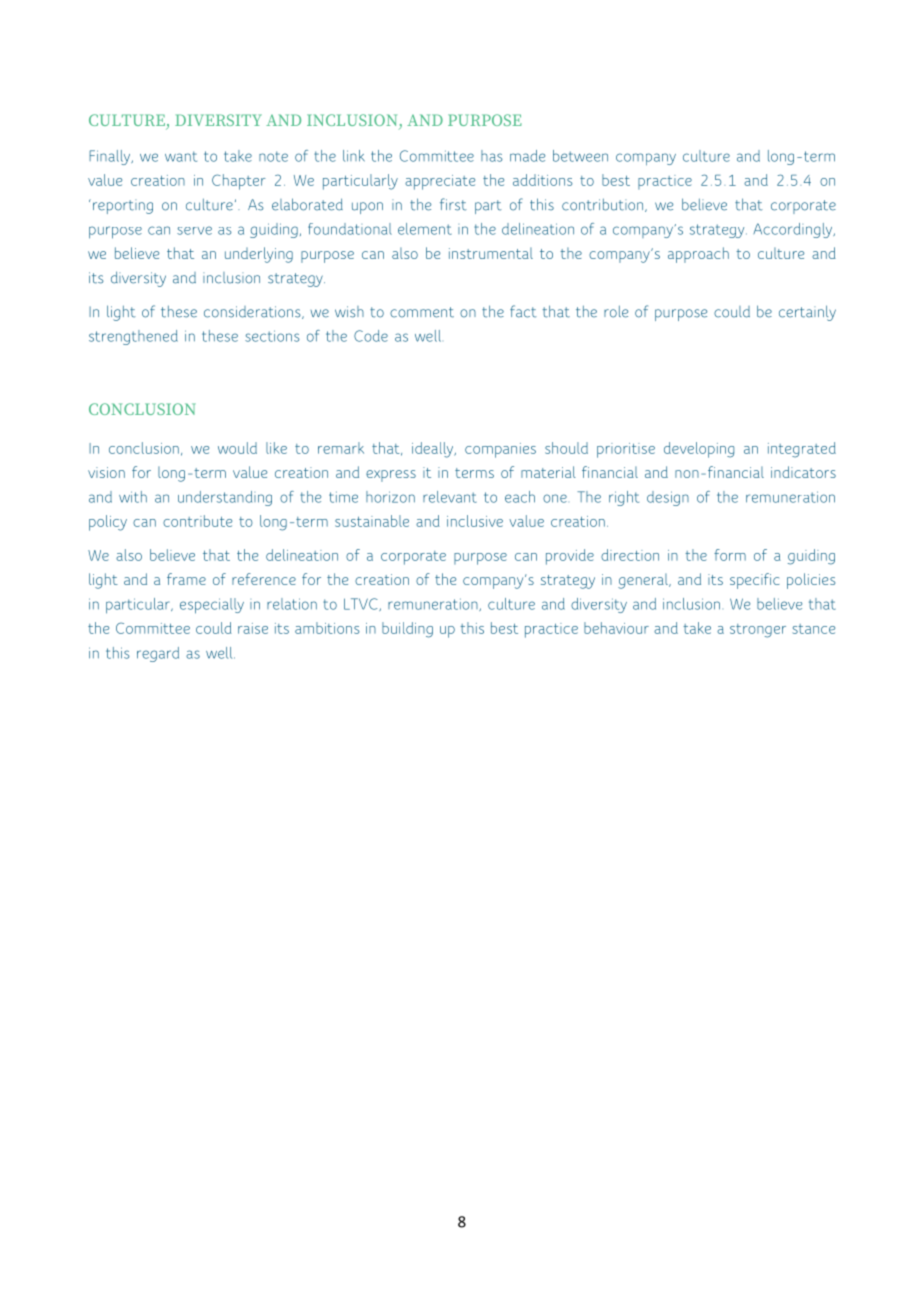  I want to click on want, so click(181, 156).
